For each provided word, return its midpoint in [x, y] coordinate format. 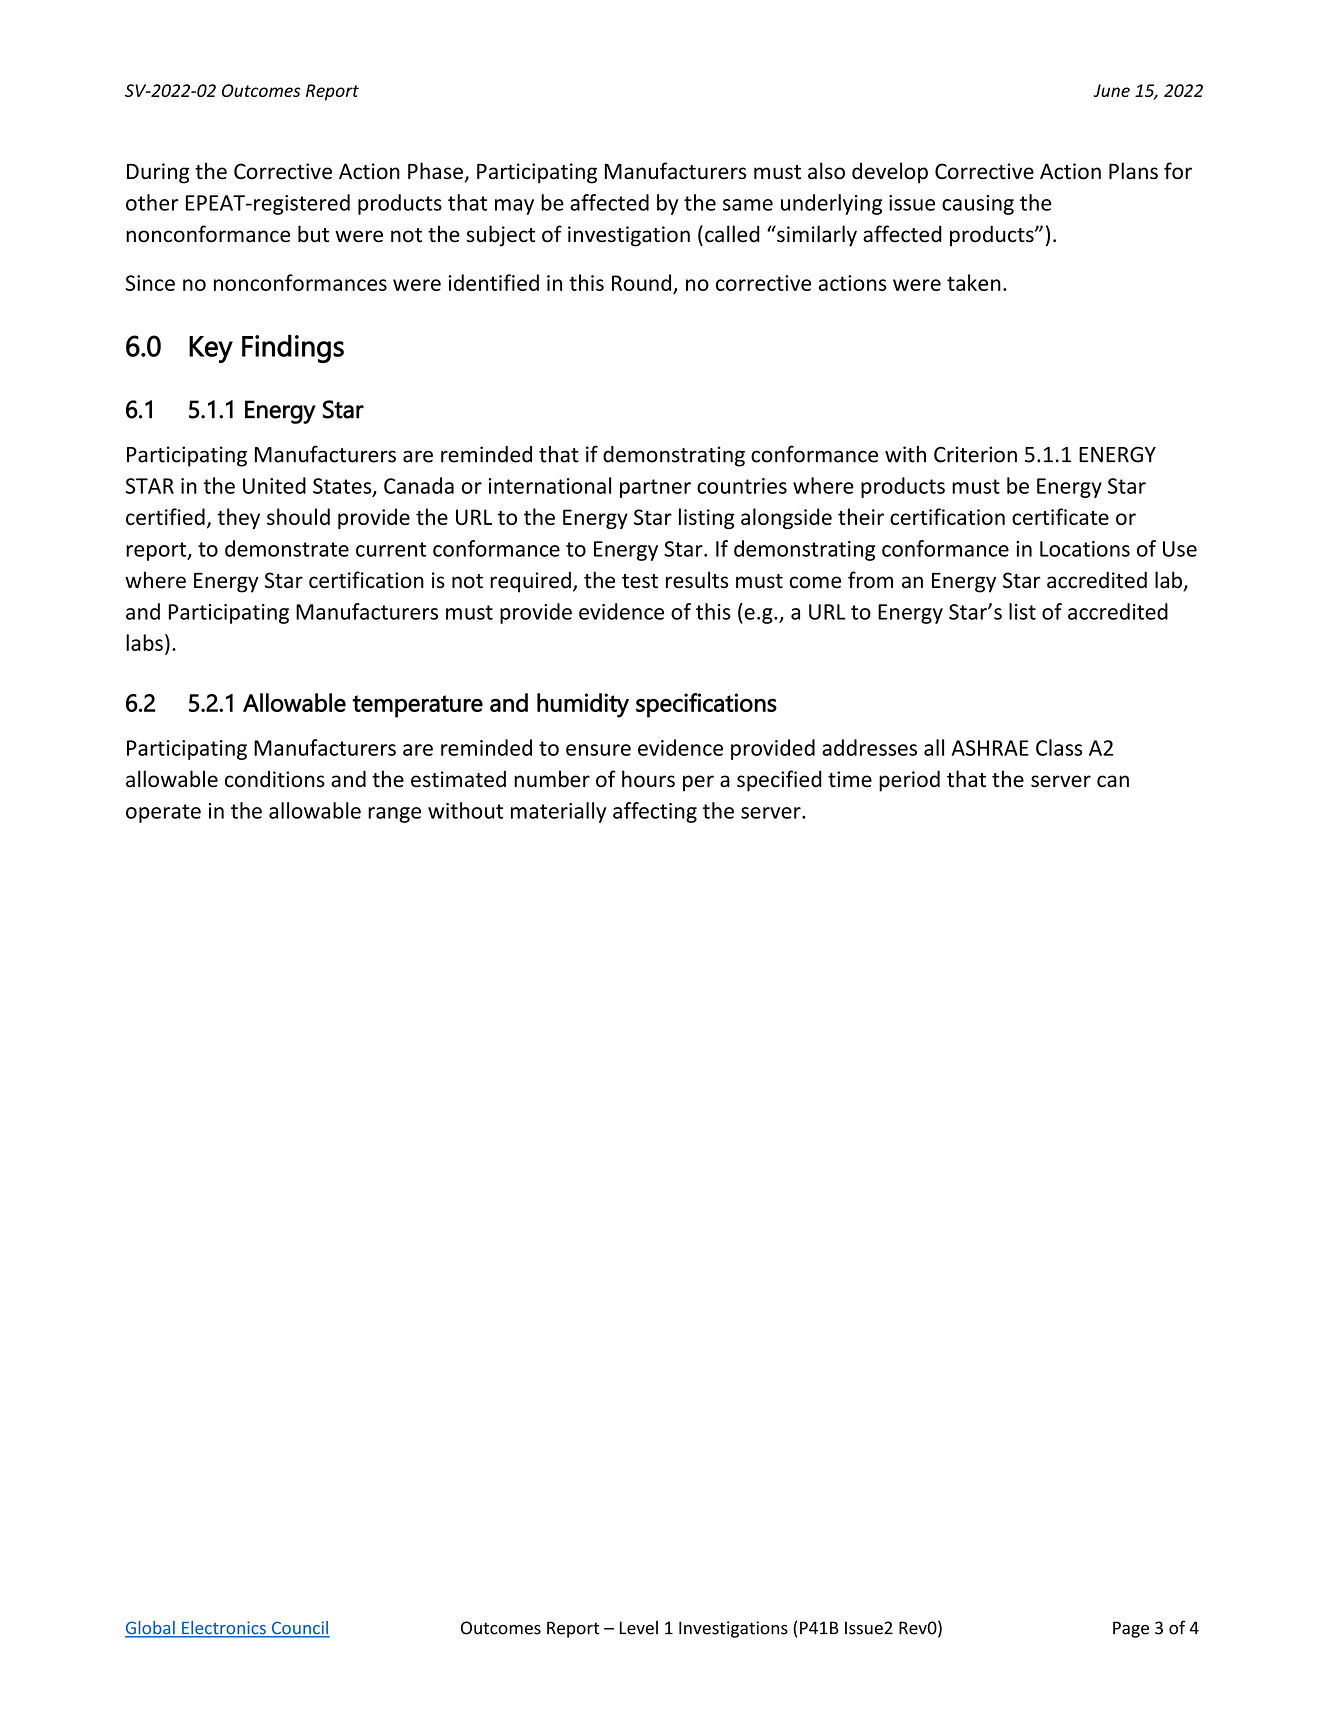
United [274, 485]
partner [655, 488]
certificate [1060, 516]
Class [1059, 747]
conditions [275, 779]
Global [151, 1629]
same [748, 205]
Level [639, 1628]
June [1111, 90]
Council [299, 1629]
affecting [655, 812]
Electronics [224, 1629]
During [158, 173]
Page [1131, 1629]
